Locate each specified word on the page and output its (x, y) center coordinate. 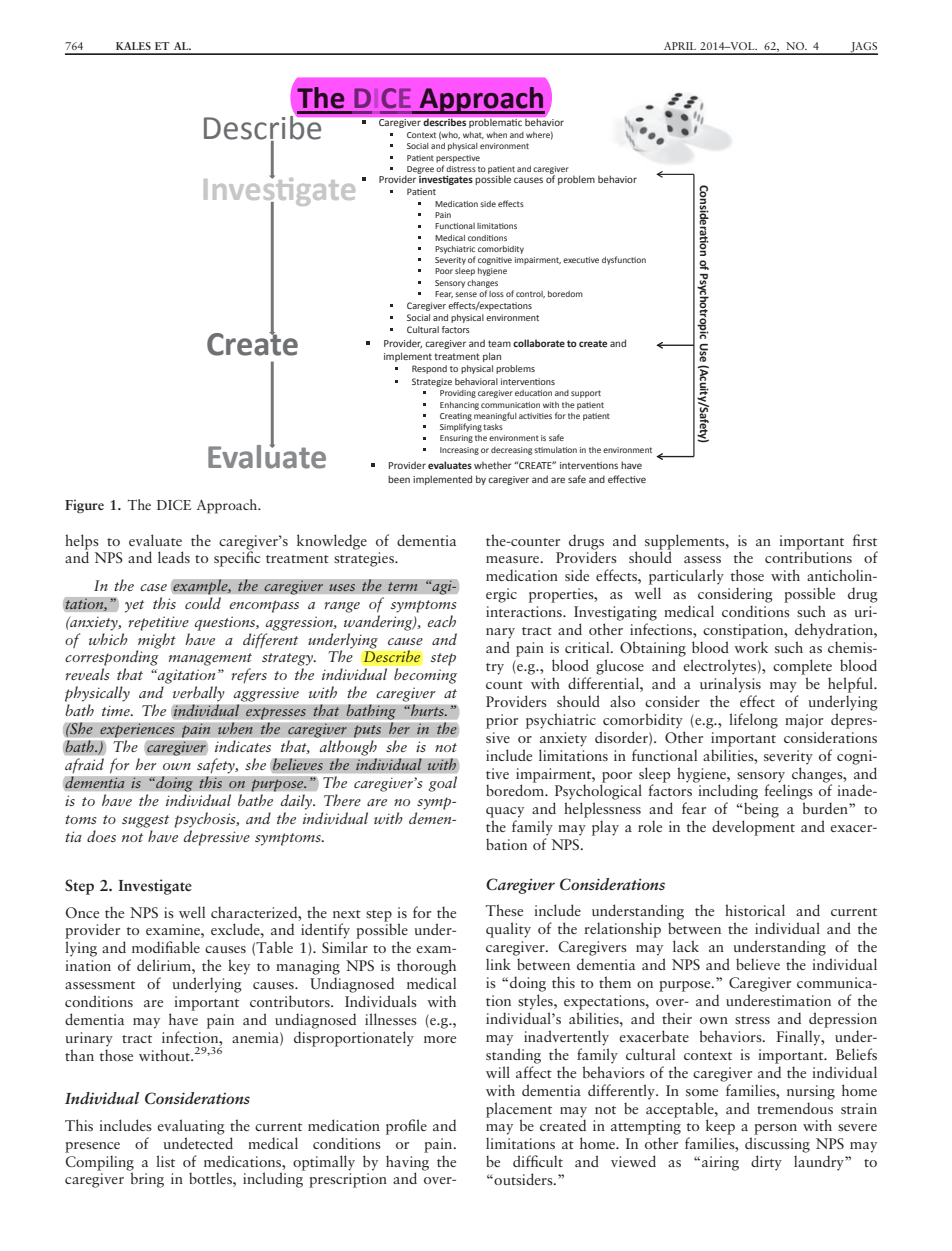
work (751, 647)
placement (519, 1110)
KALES (133, 46)
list (165, 1161)
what (473, 135)
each (442, 621)
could (203, 603)
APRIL (680, 46)
